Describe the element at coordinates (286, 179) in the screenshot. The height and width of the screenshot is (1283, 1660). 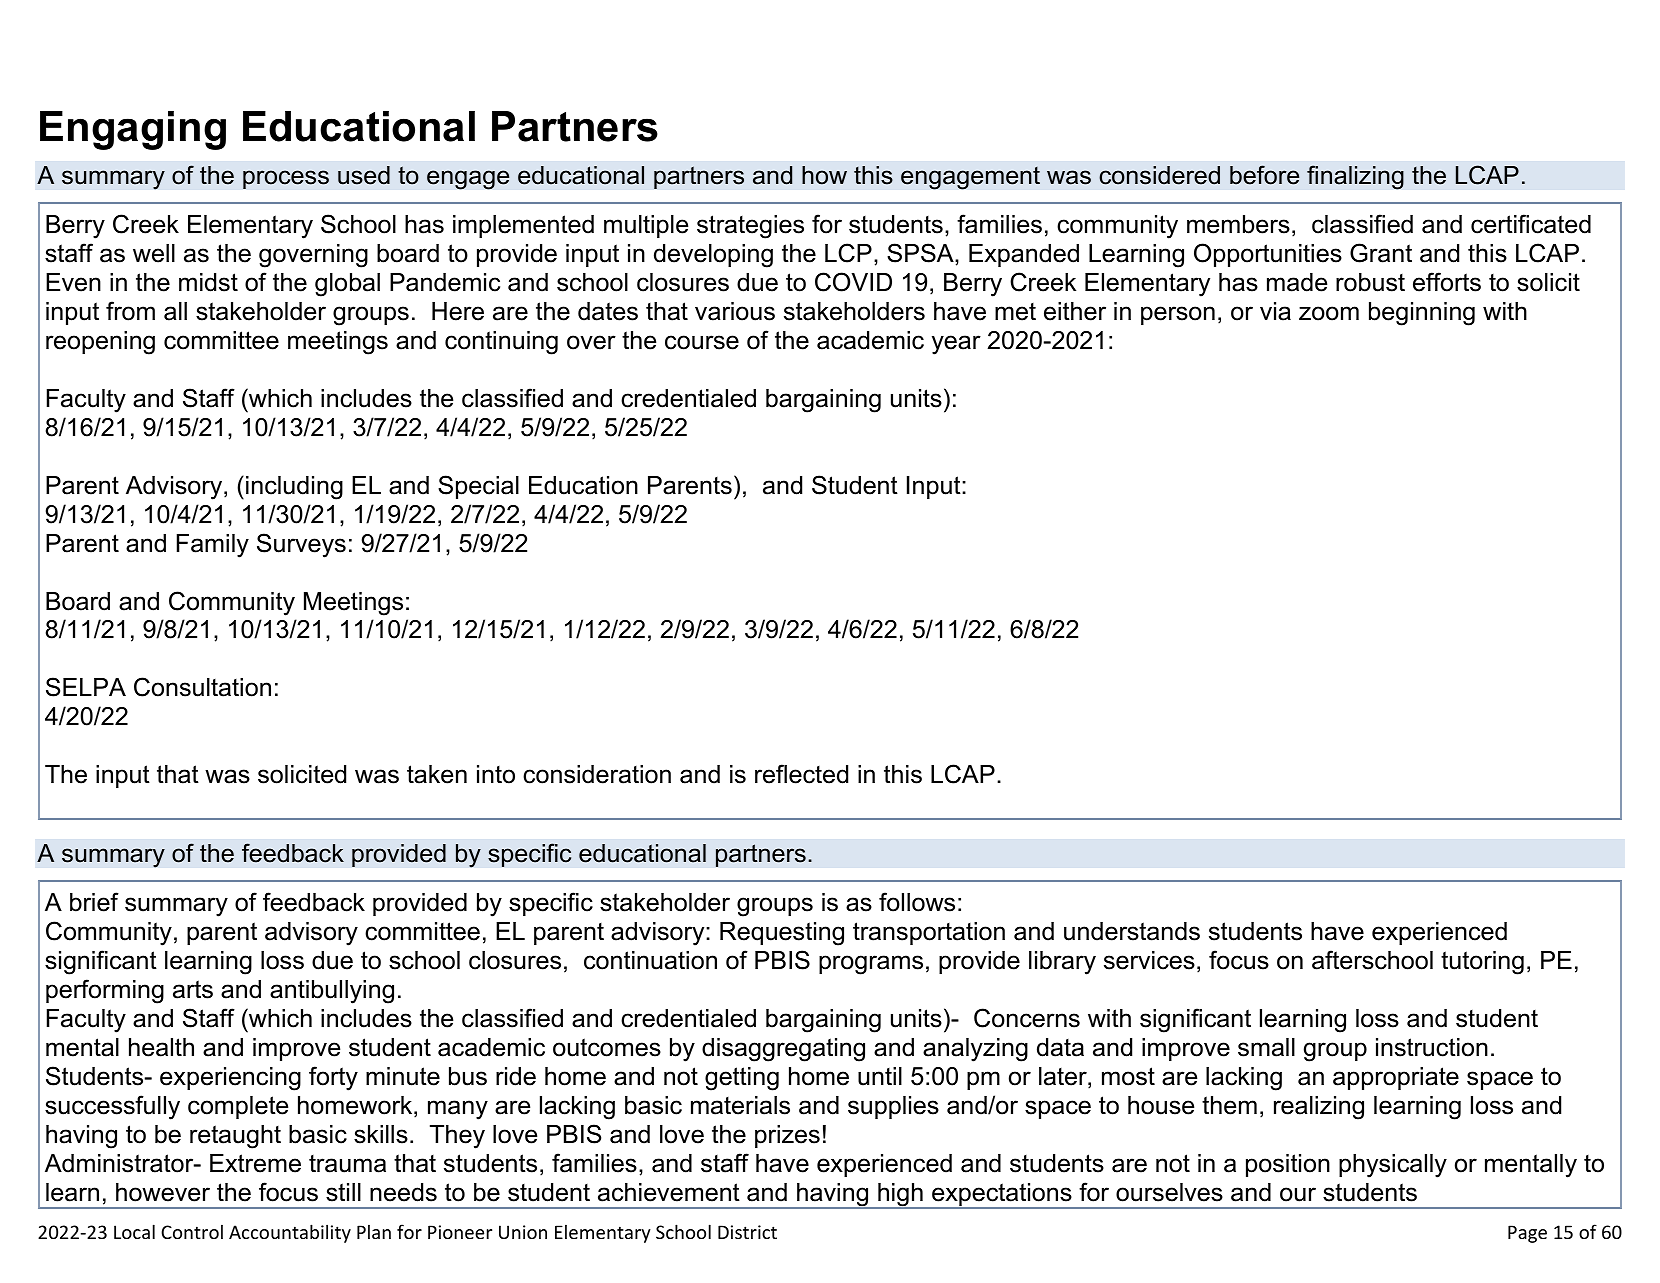
I see `process` at that location.
